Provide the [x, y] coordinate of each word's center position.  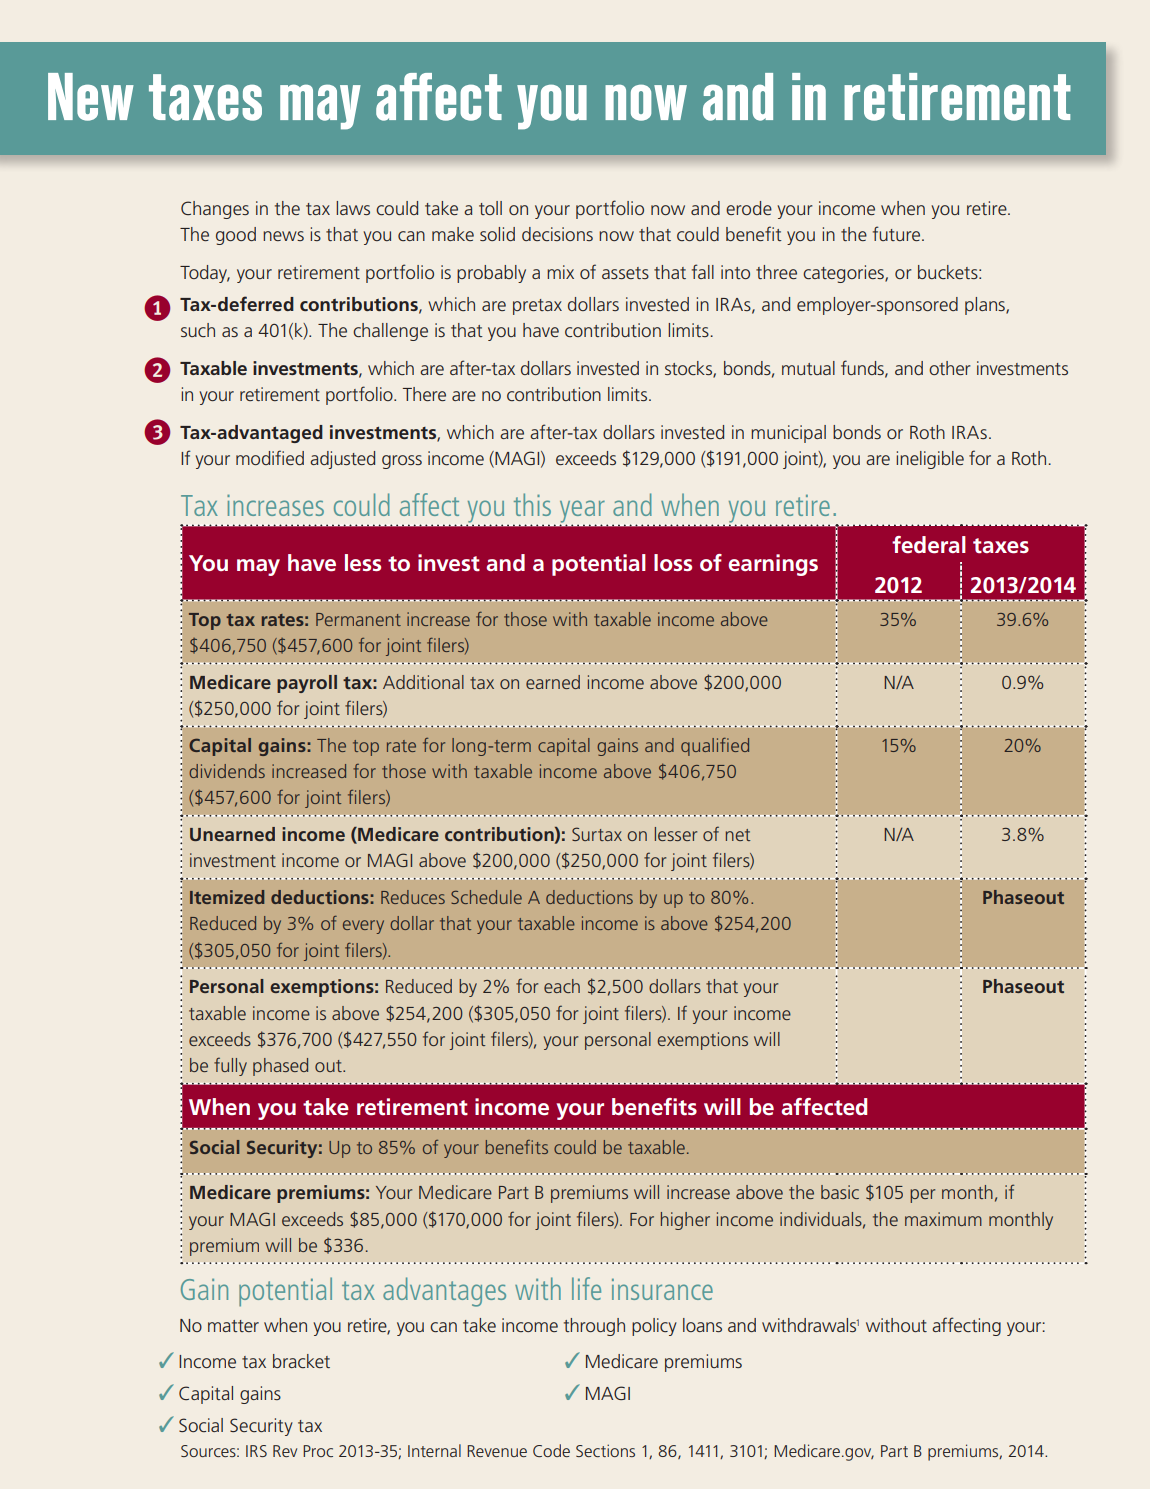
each [562, 986]
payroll [307, 684]
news [283, 236]
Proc [318, 1451]
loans [702, 1325]
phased [280, 1067]
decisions [557, 234]
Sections [605, 1450]
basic [840, 1192]
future [898, 233]
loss [673, 562]
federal [929, 545]
